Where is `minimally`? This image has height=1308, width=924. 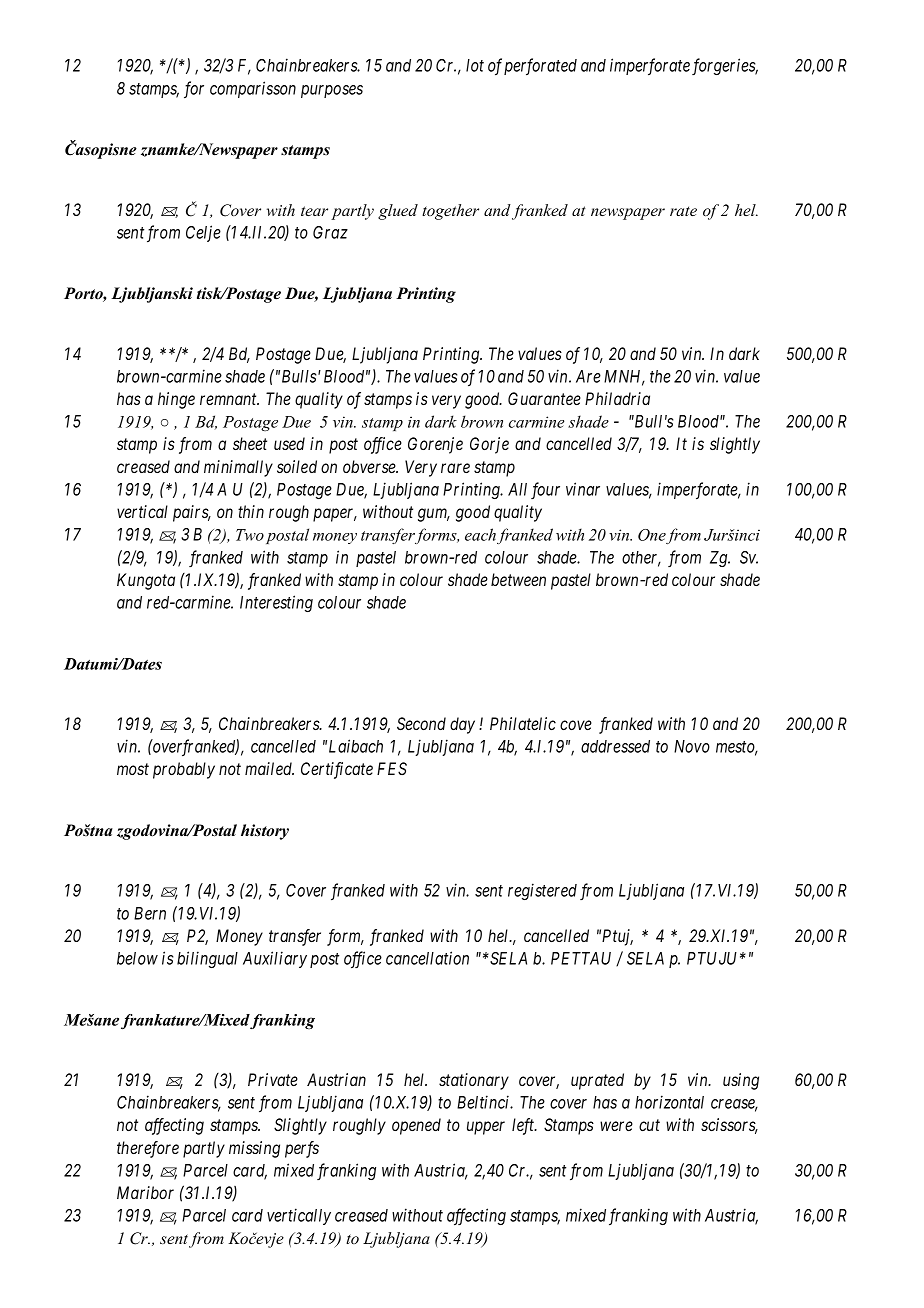
minimally is located at coordinates (238, 468).
